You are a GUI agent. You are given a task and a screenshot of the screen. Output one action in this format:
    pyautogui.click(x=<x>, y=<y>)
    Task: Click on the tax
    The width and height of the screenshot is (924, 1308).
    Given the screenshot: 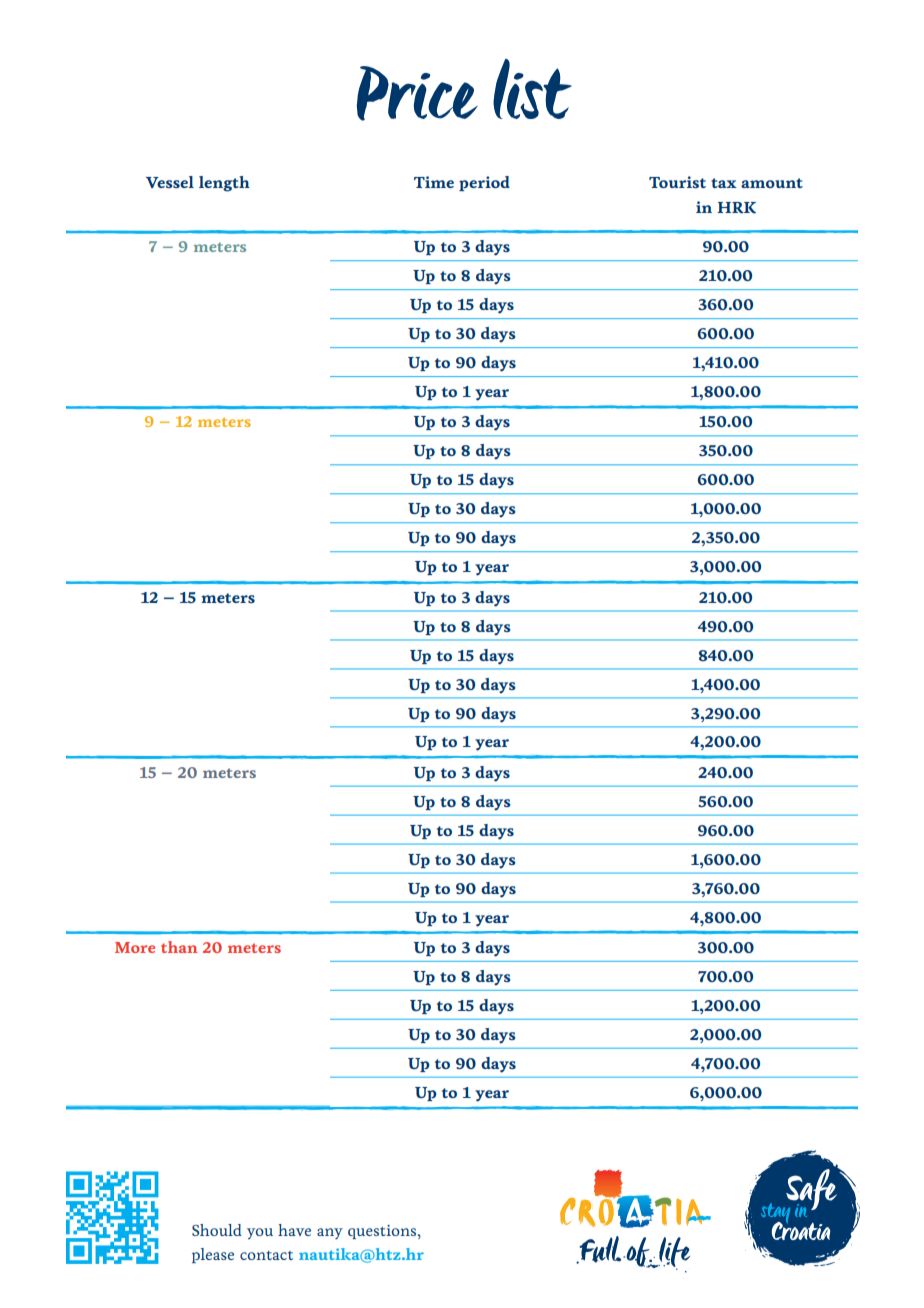 What is the action you would take?
    pyautogui.click(x=724, y=183)
